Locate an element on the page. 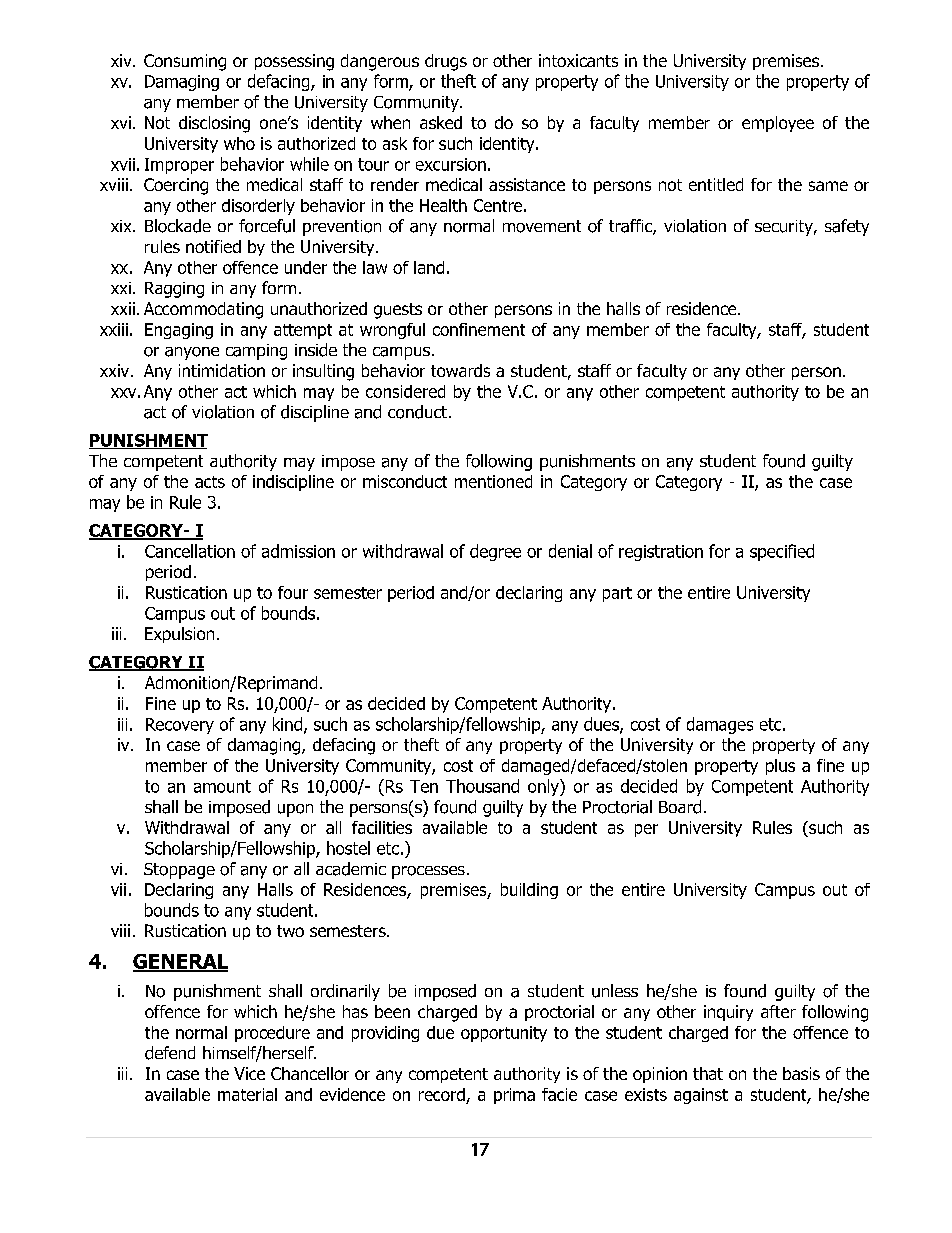 This page has width=952, height=1233. drugs is located at coordinates (446, 62).
